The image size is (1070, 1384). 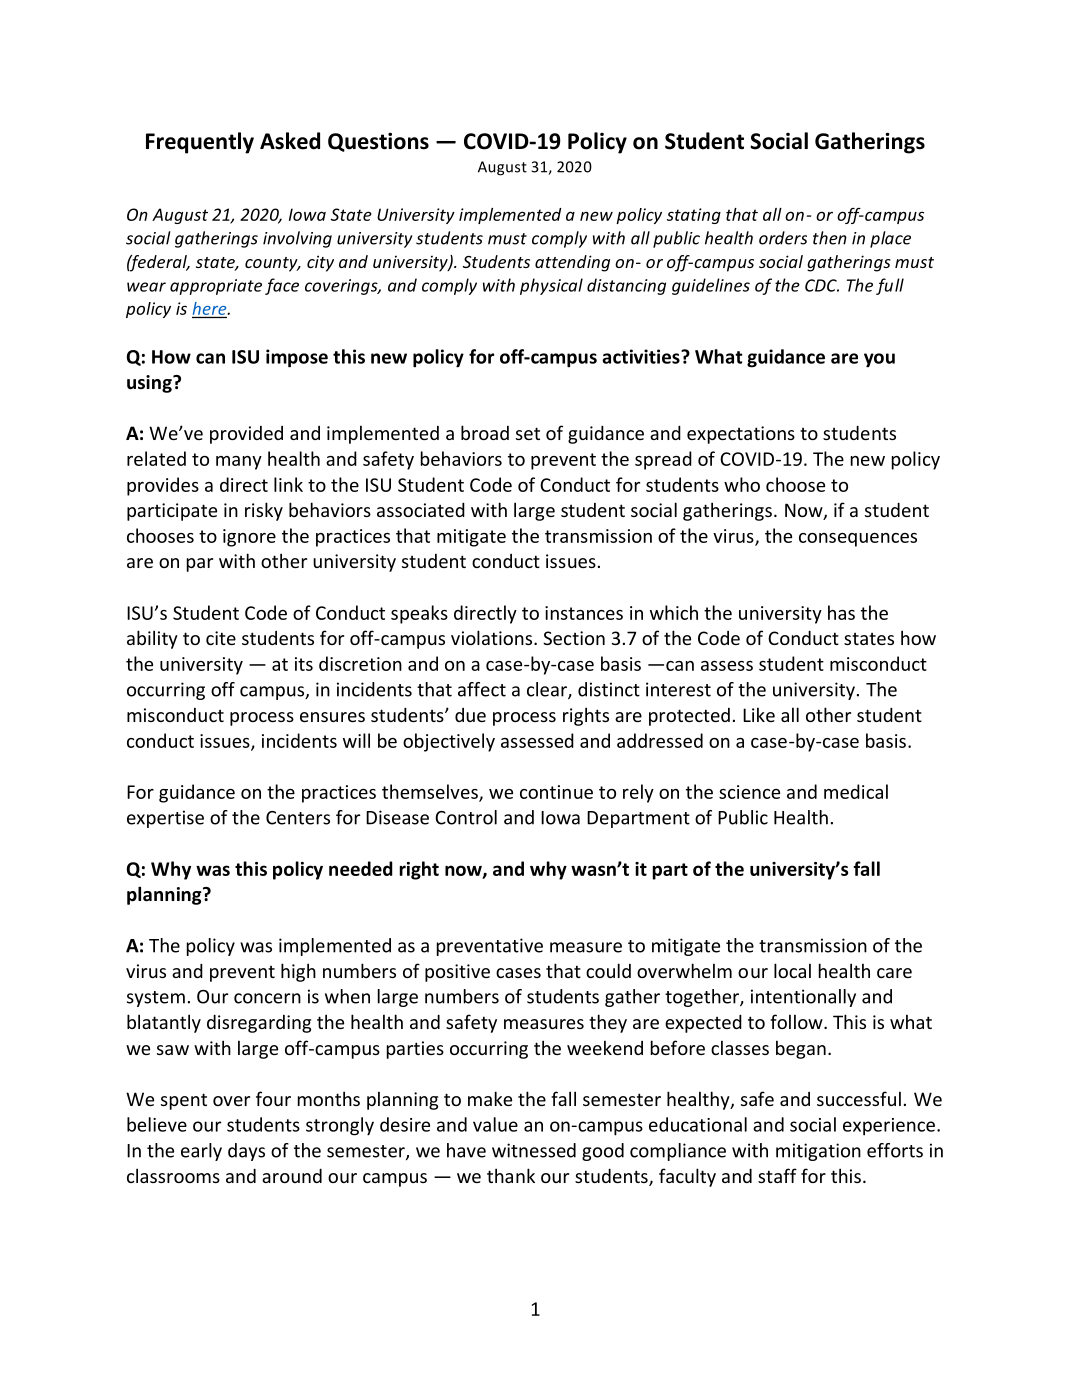 What do you see at coordinates (491, 637) in the page?
I see `violations` at bounding box center [491, 637].
